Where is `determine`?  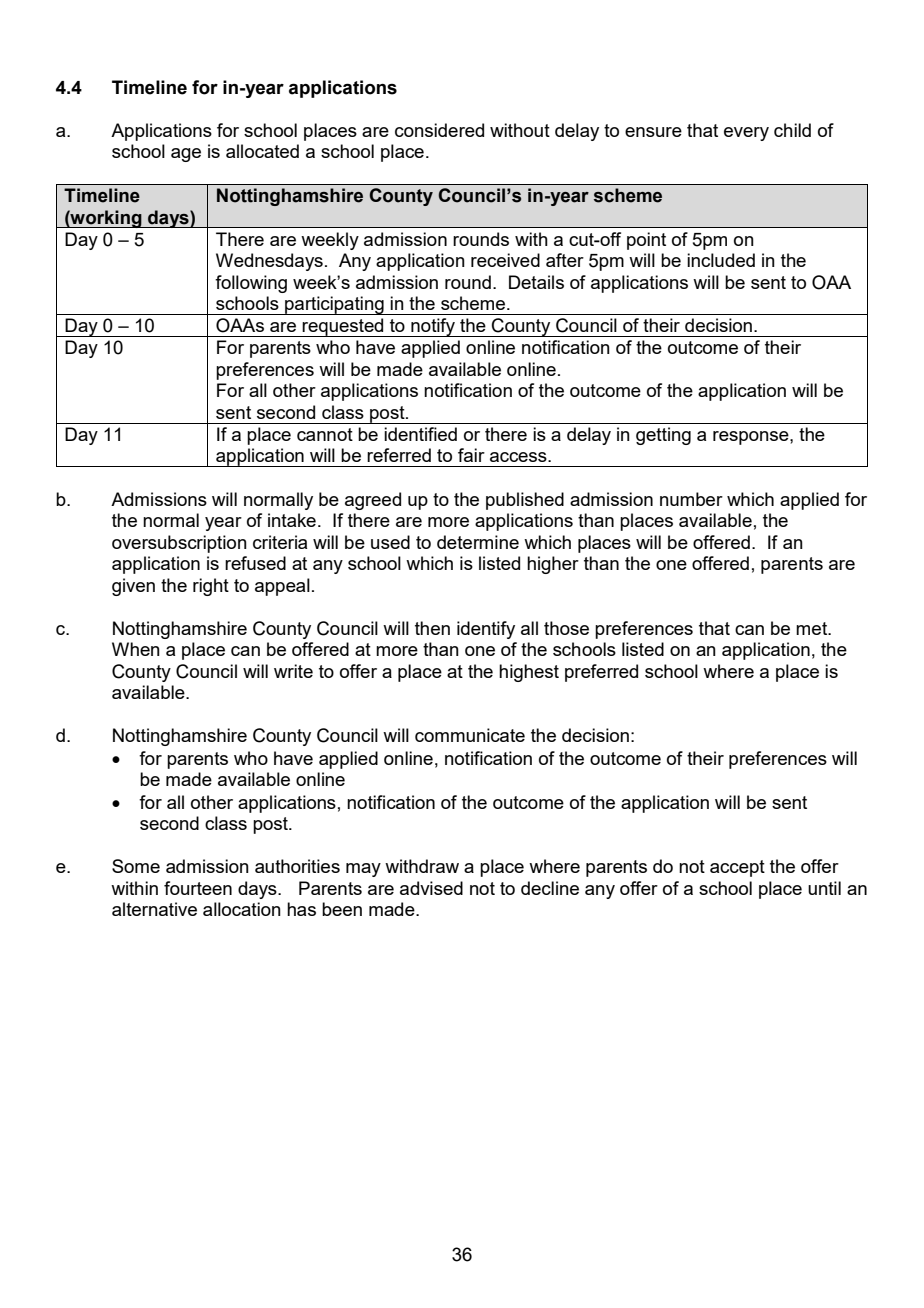
determine is located at coordinates (478, 542).
